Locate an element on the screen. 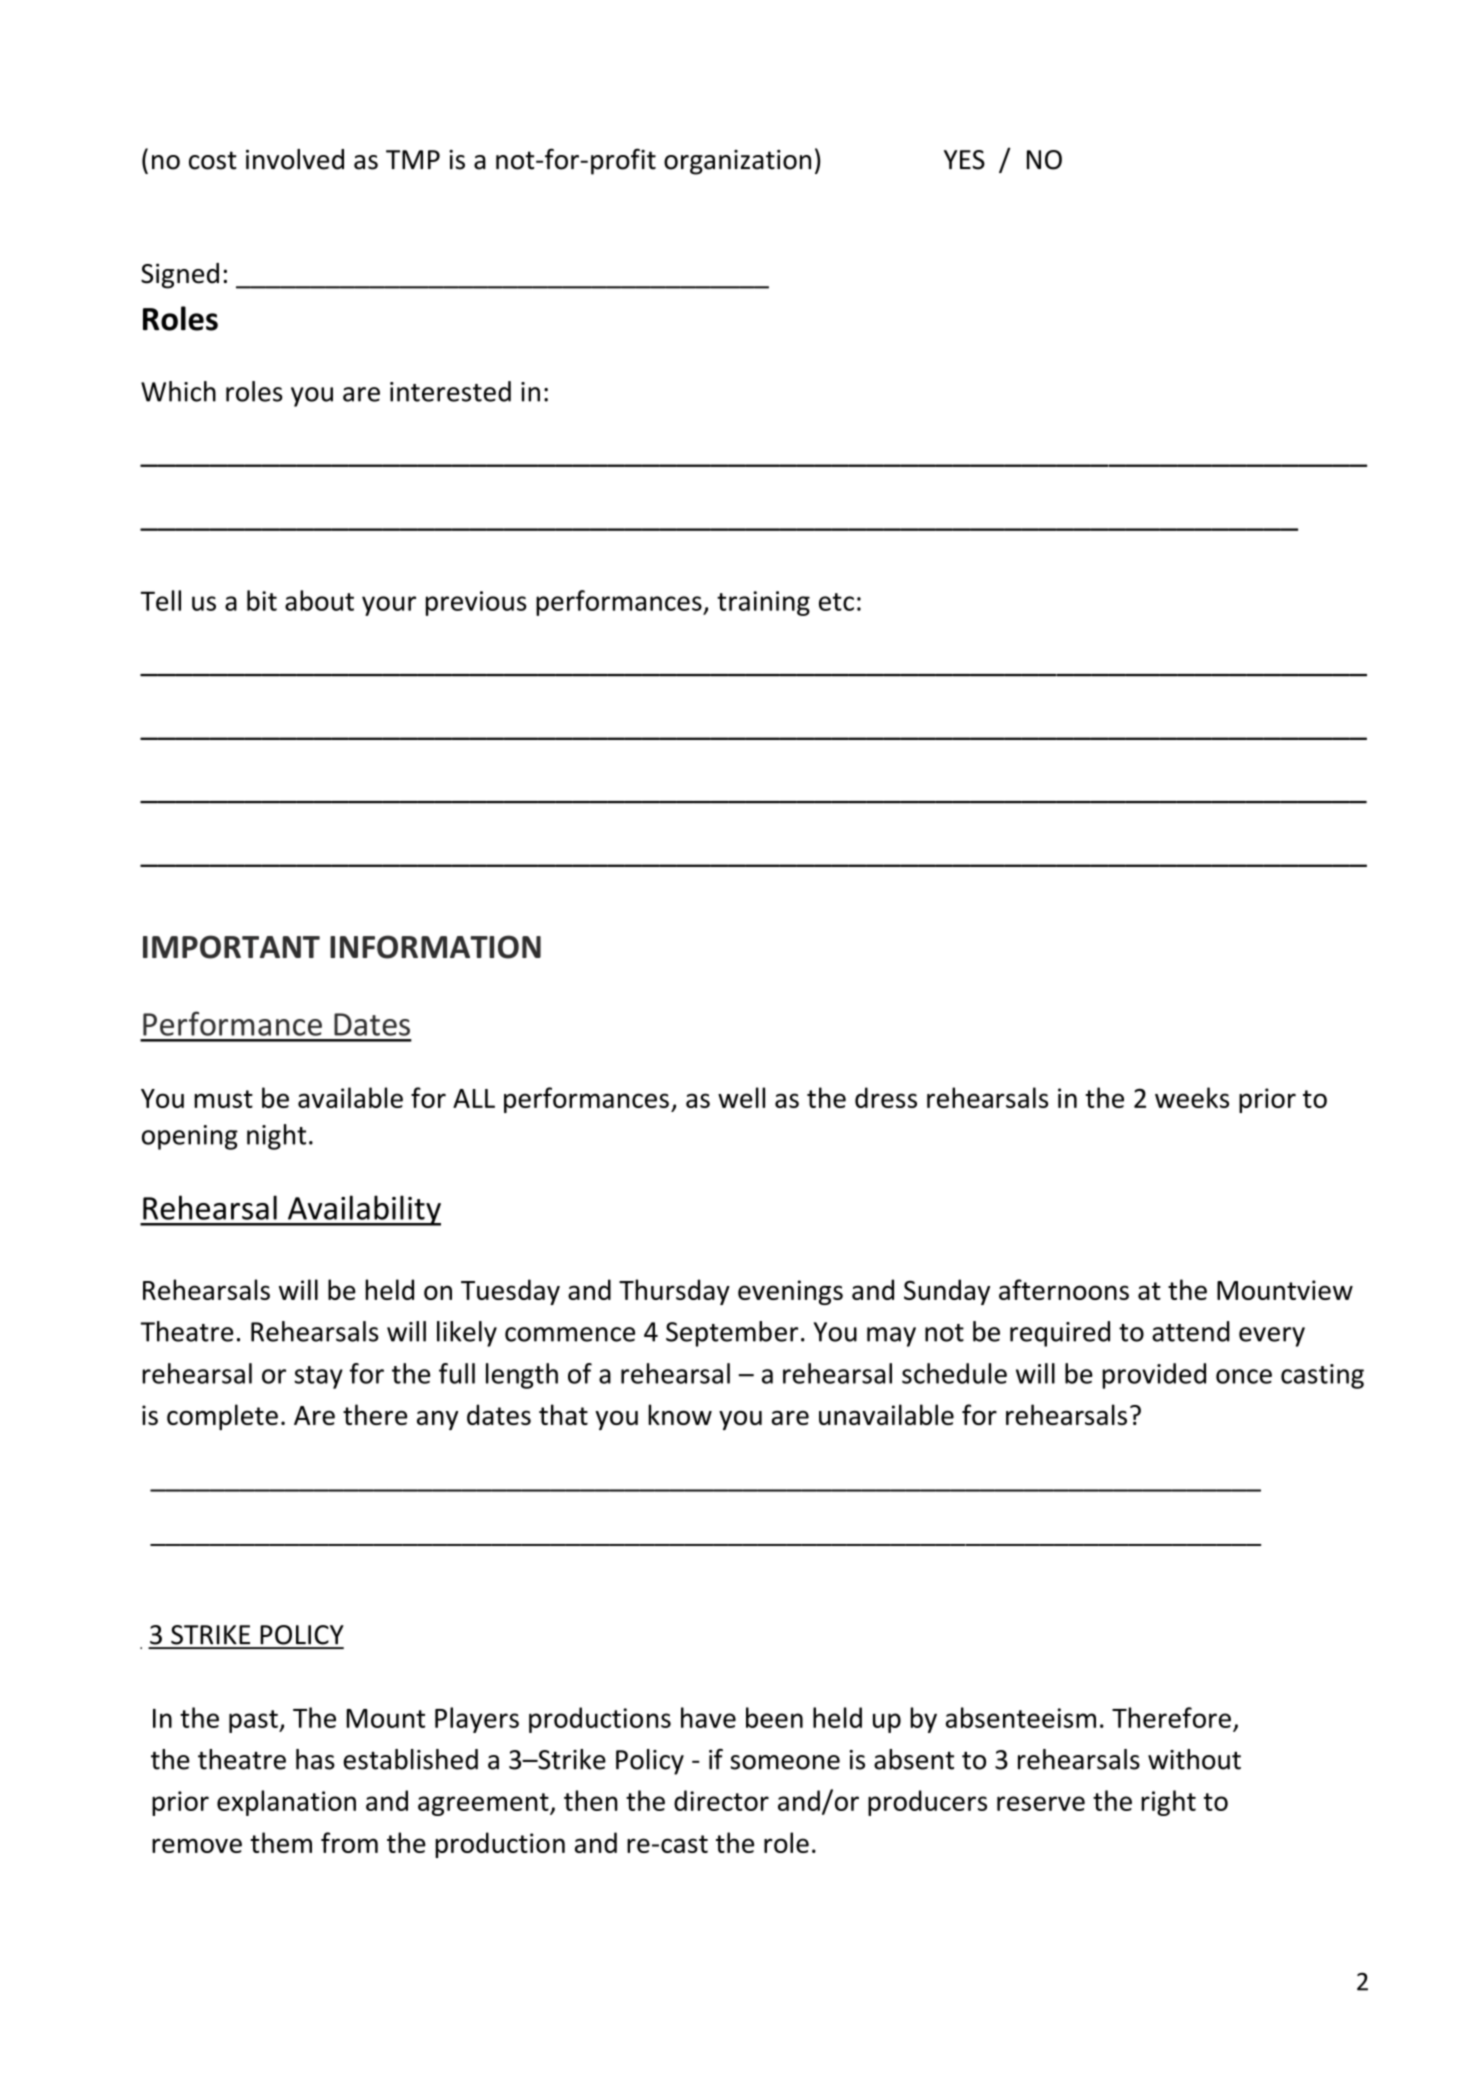 The height and width of the screenshot is (2085, 1474). organization is located at coordinates (737, 162).
